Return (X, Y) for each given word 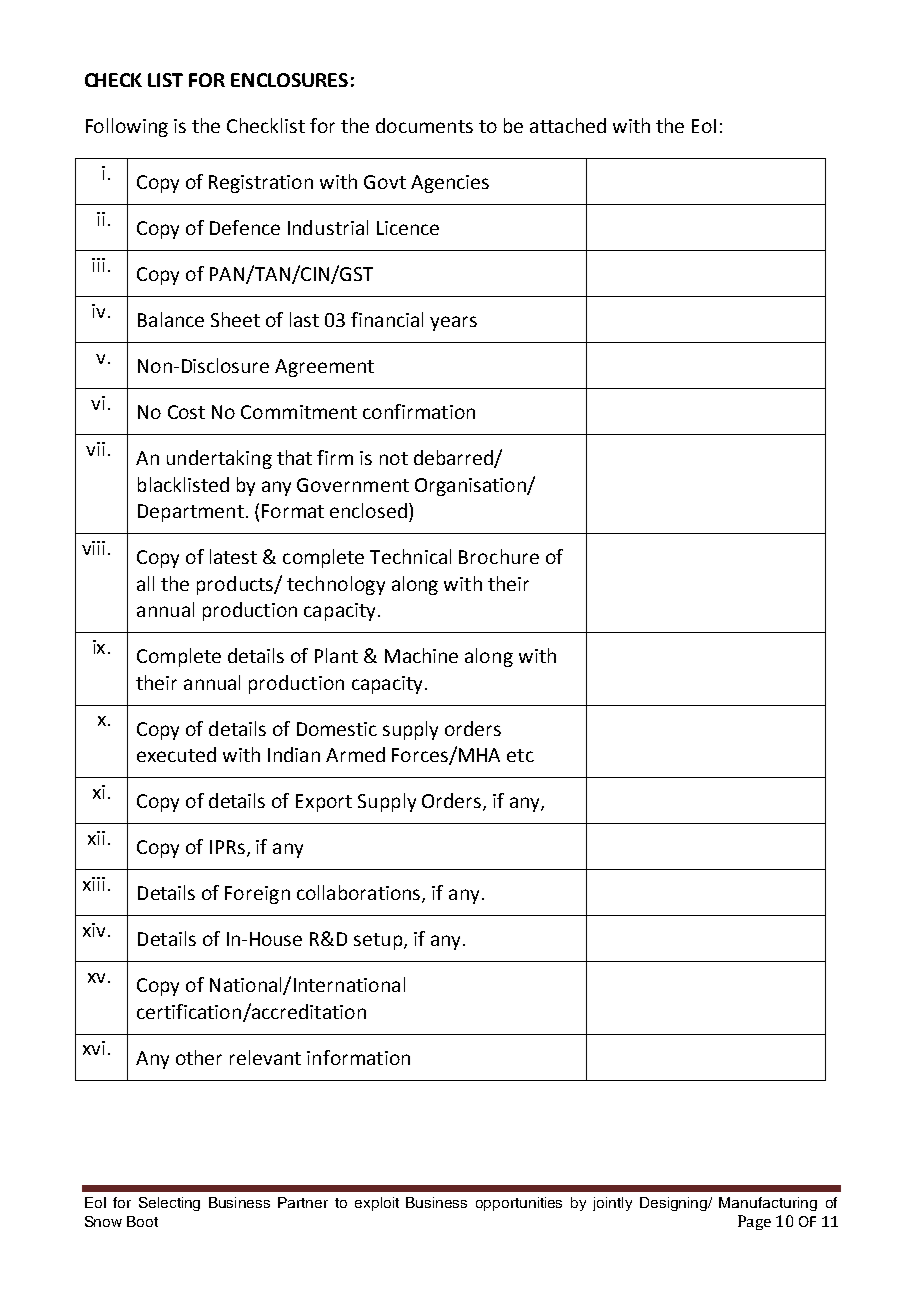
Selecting (169, 1204)
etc (520, 755)
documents (424, 125)
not (394, 458)
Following (127, 127)
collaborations (360, 894)
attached (568, 125)
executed (176, 754)
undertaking (219, 459)
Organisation (471, 487)
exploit (377, 1204)
